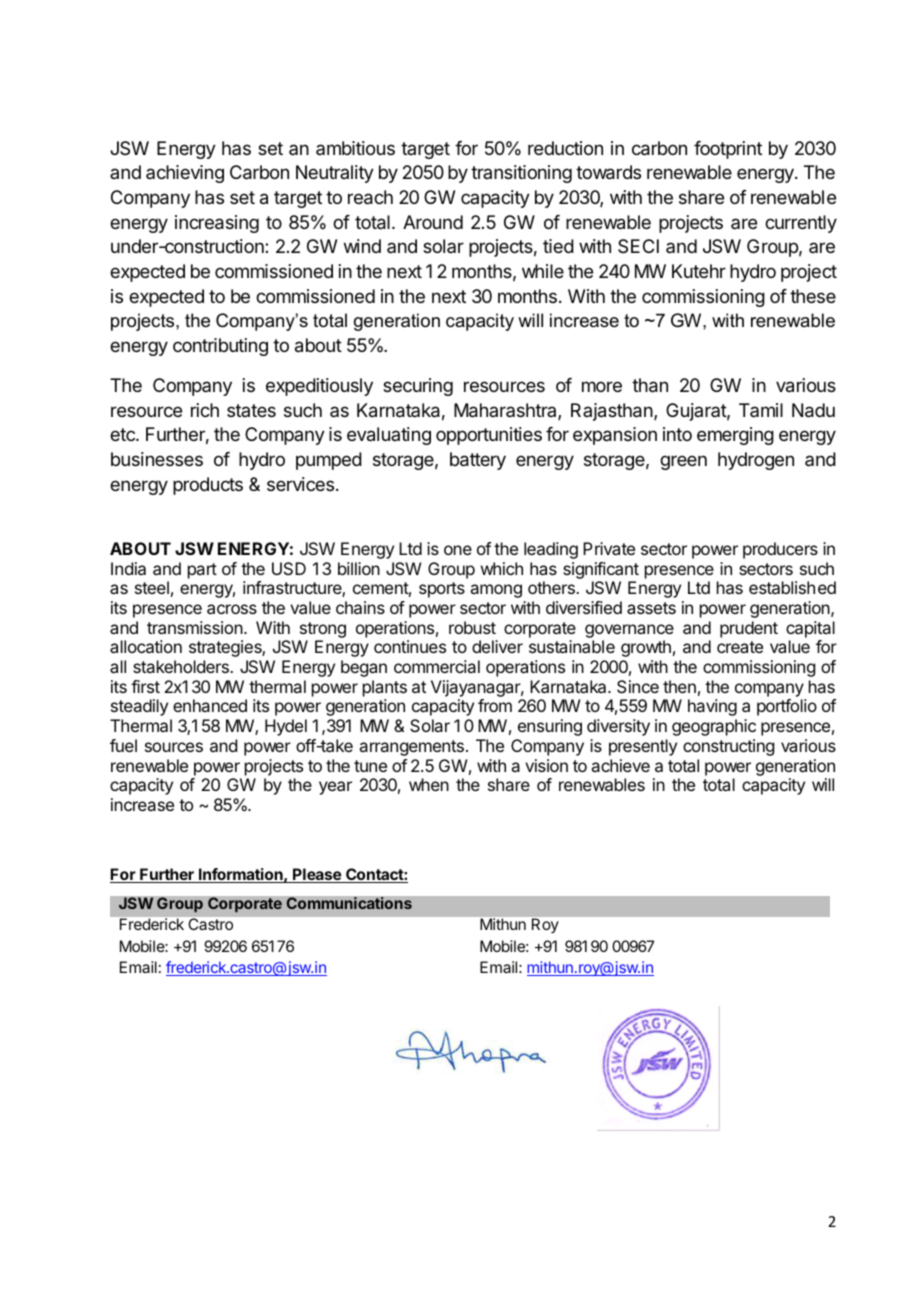 This screenshot has width=924, height=1308. Describe the element at coordinates (521, 174) in the screenshot. I see `transitioning` at that location.
